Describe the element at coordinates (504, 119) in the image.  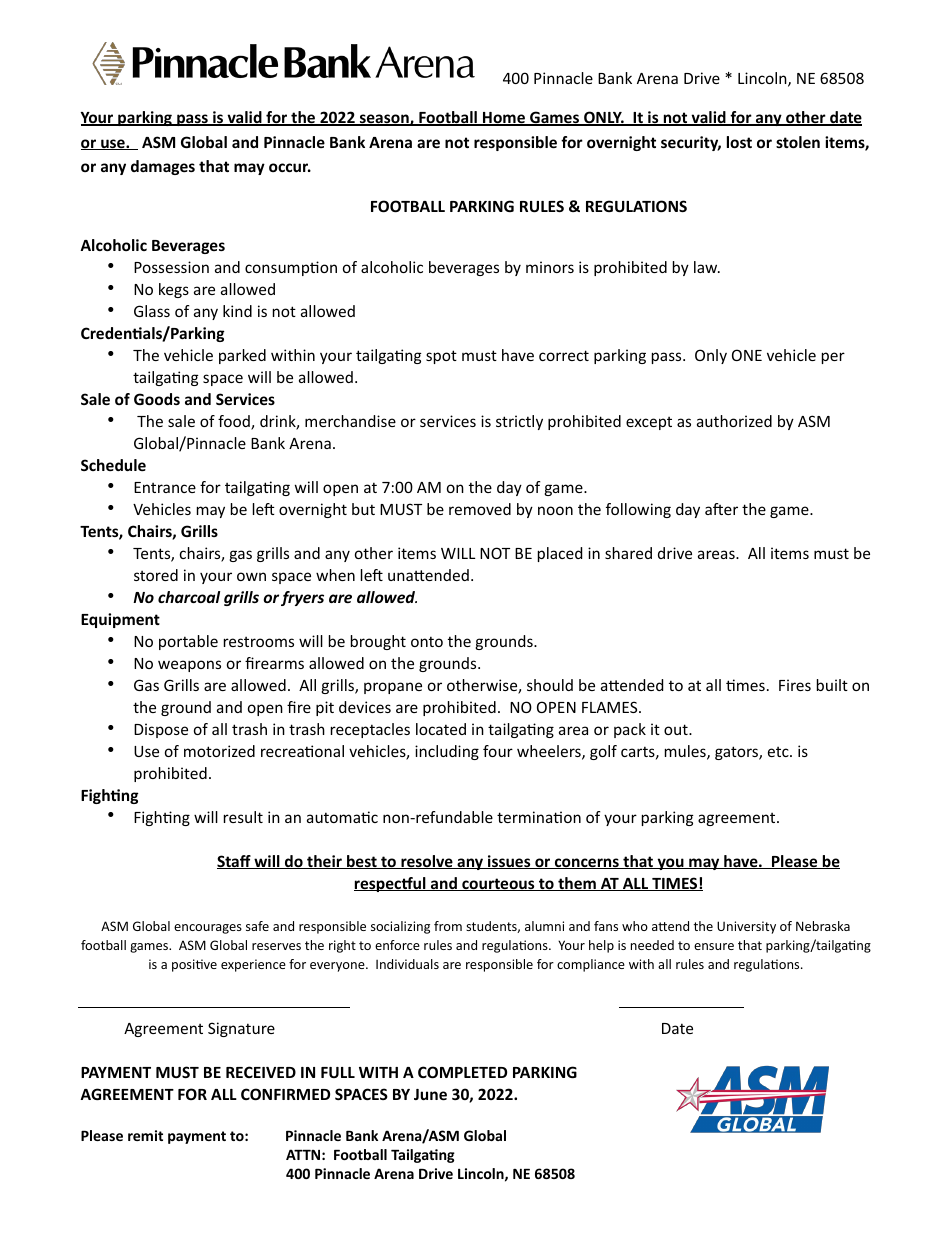
I see `Home` at that location.
